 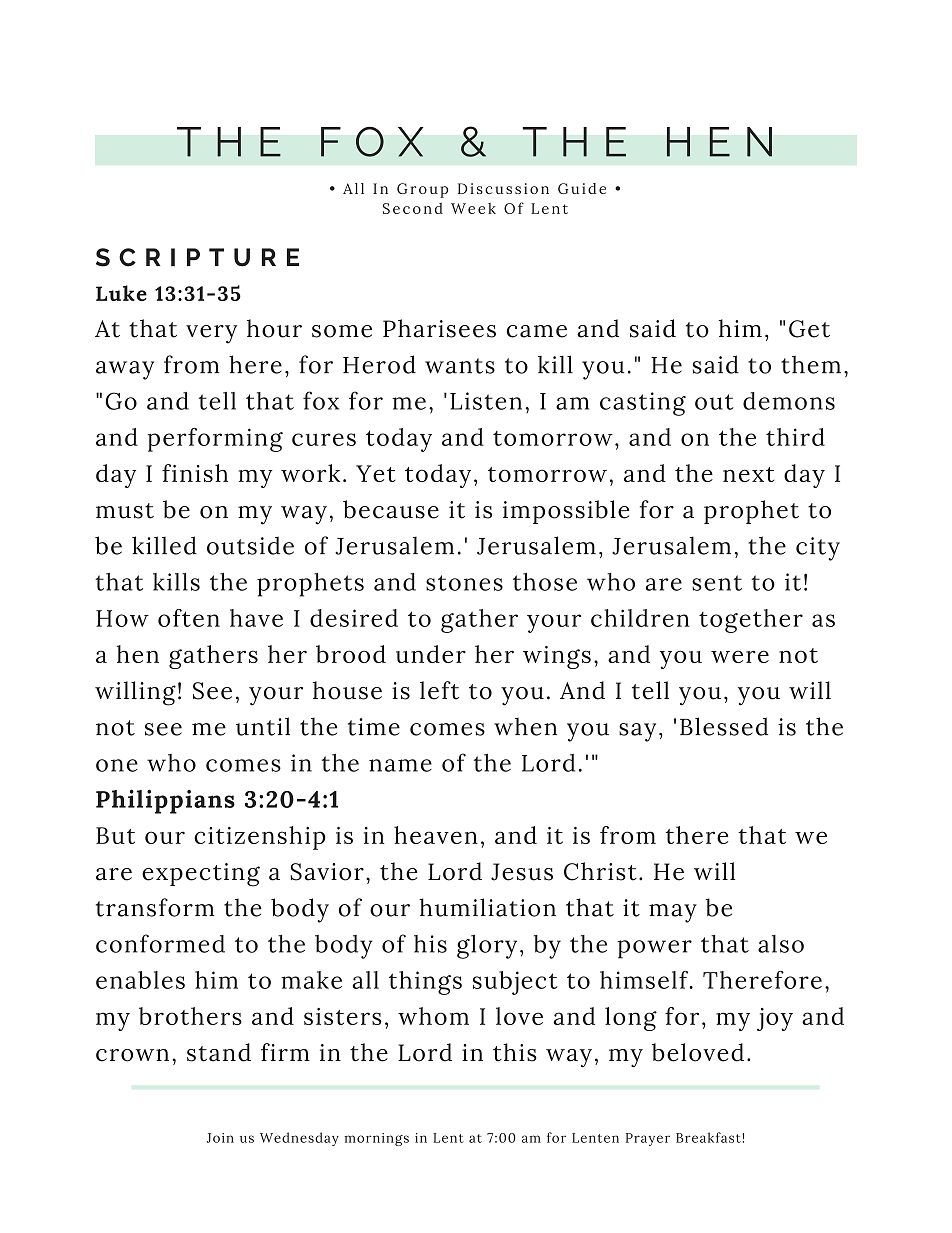 I want to click on Guide, so click(x=582, y=188).
